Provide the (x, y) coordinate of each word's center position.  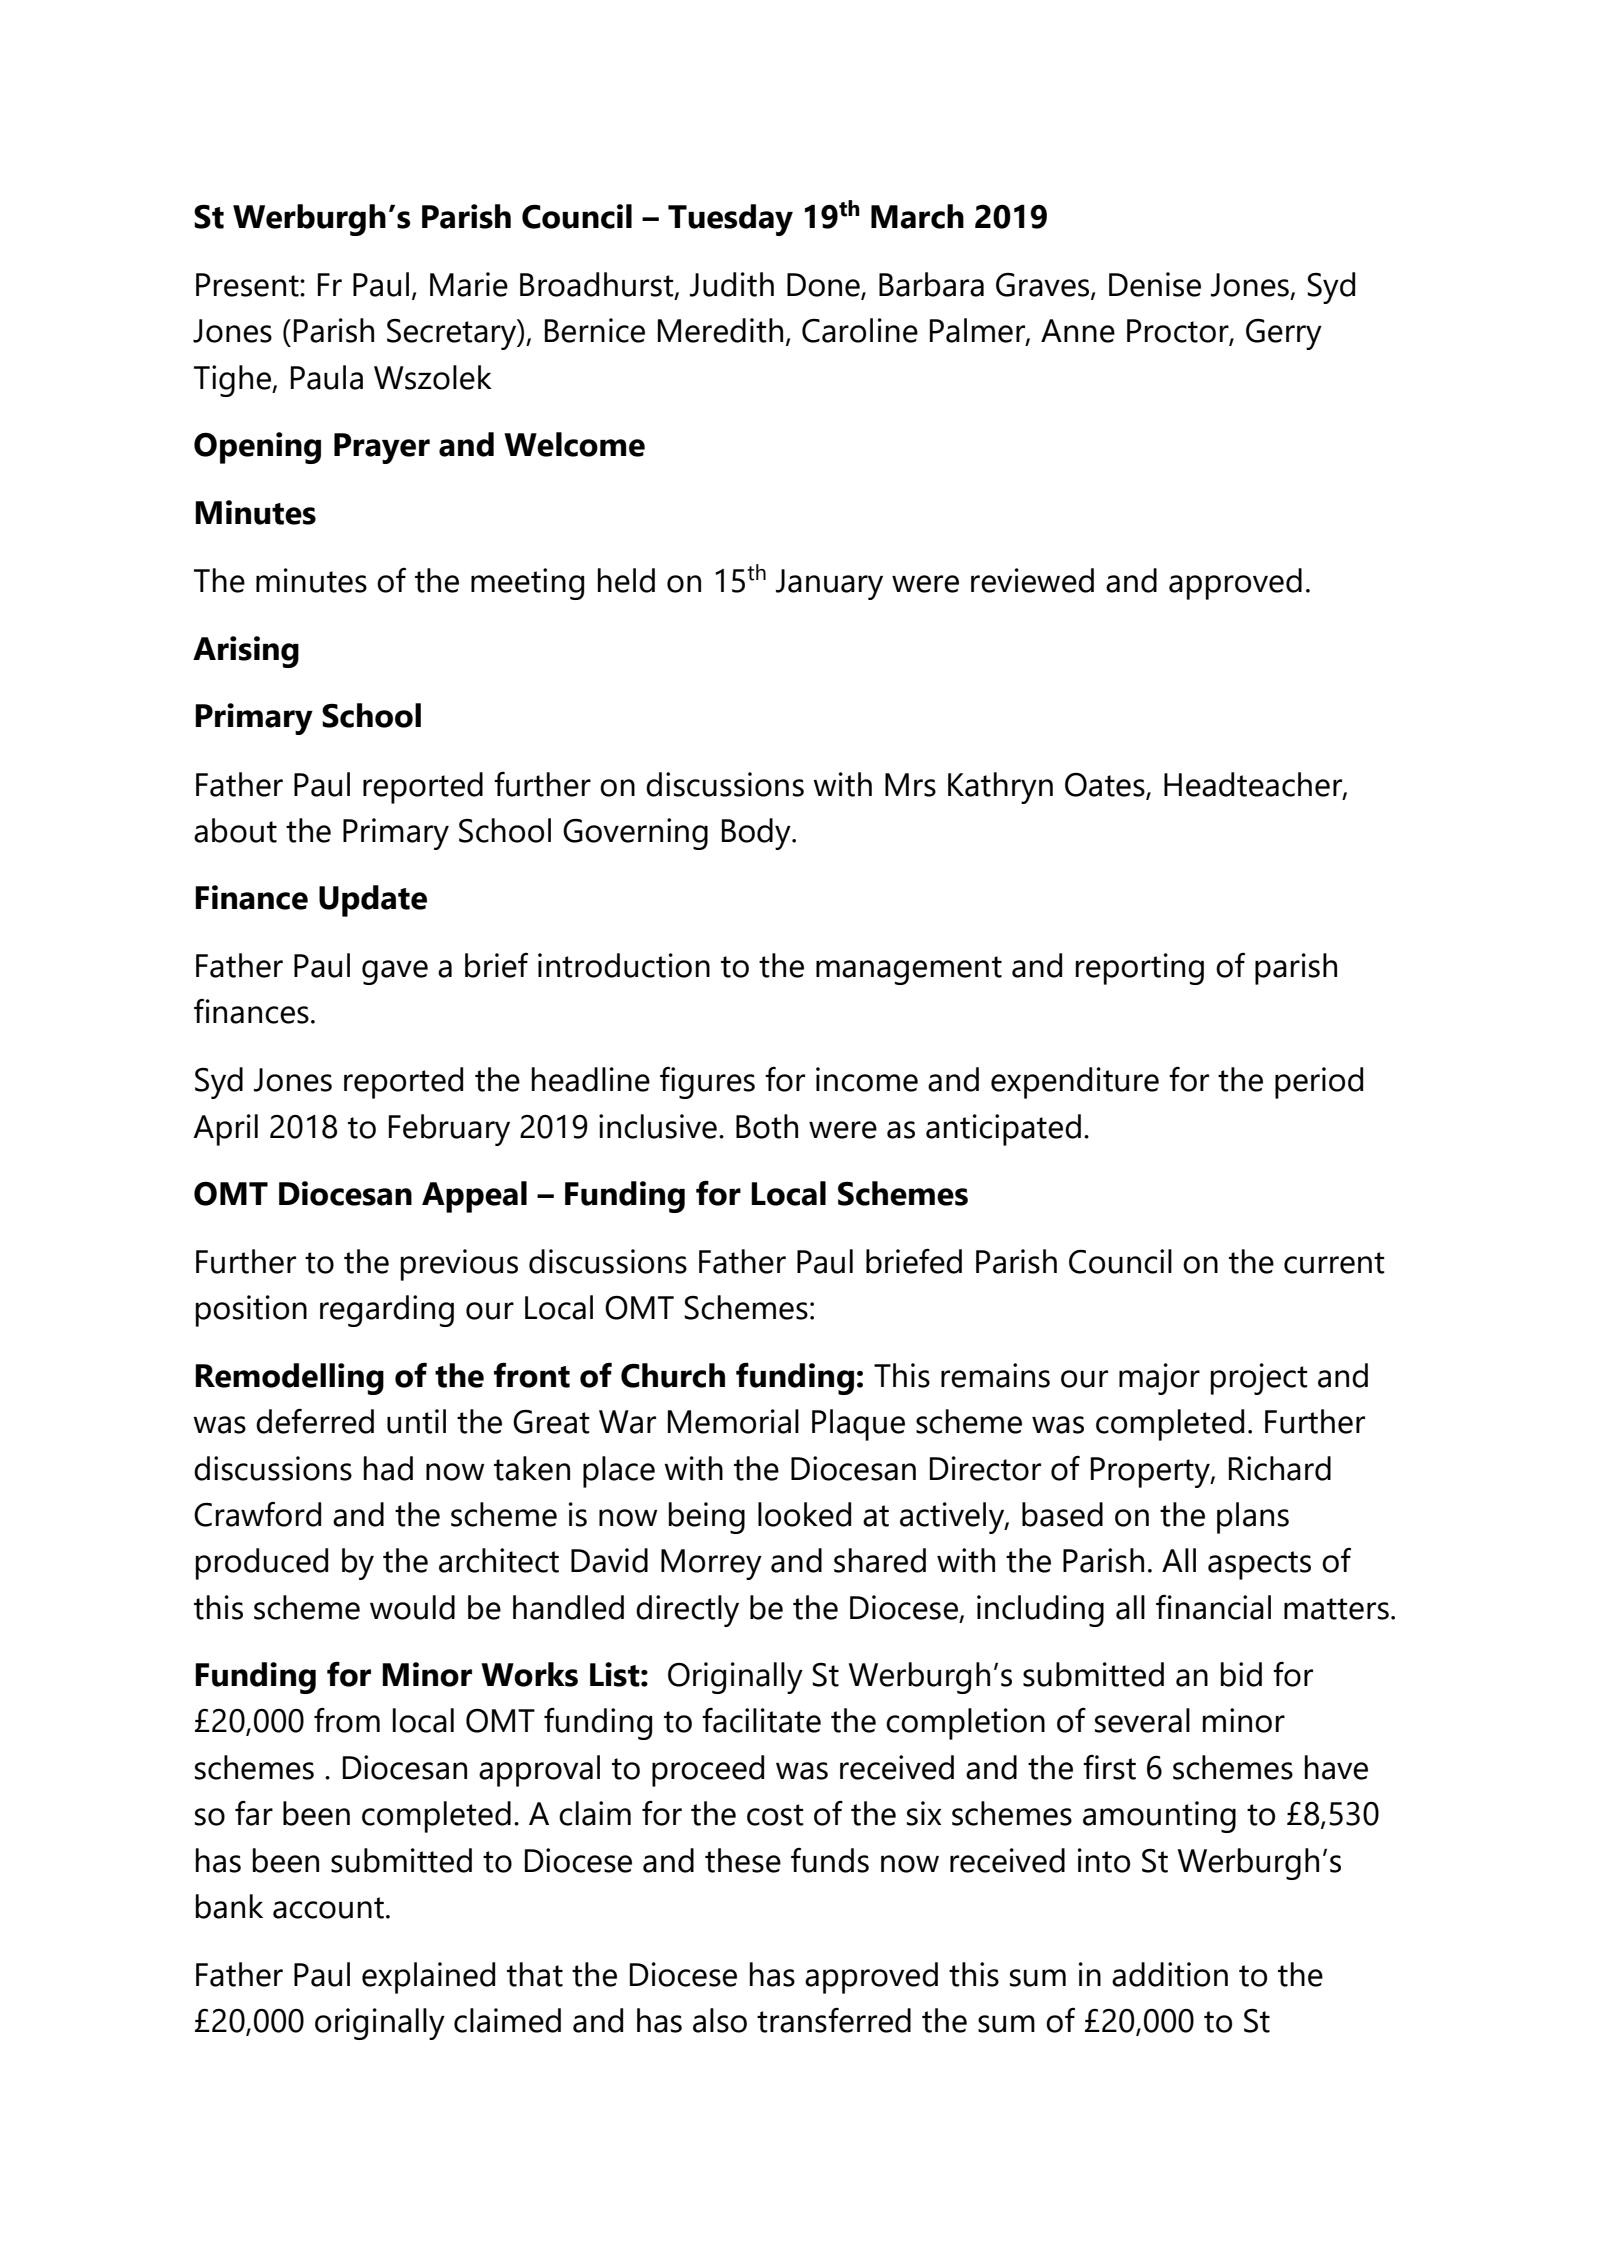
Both (767, 1126)
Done (824, 286)
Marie (469, 284)
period (1319, 1083)
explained (428, 1978)
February (449, 1130)
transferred (834, 2020)
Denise (1155, 284)
